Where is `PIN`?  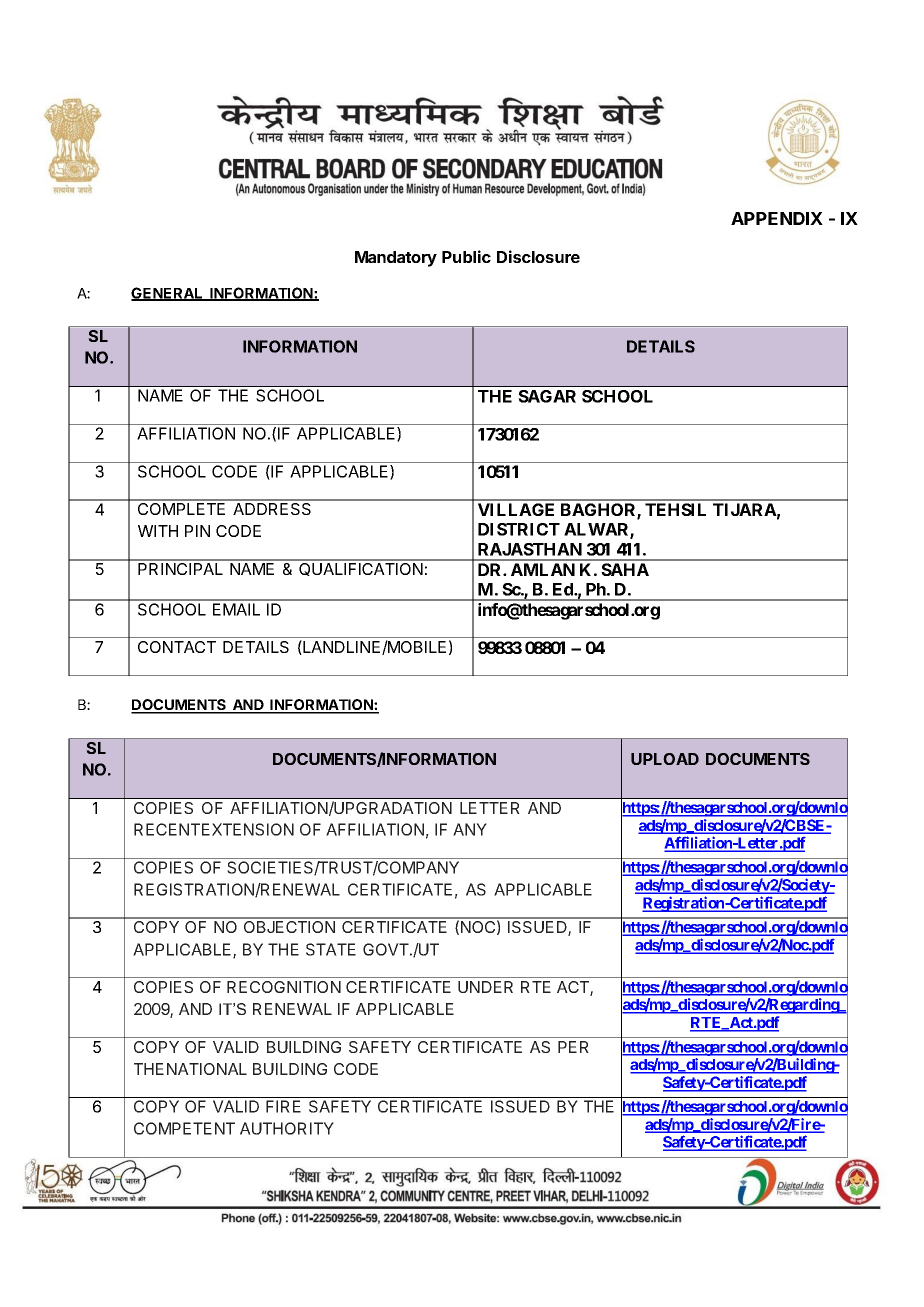
PIN is located at coordinates (197, 531).
